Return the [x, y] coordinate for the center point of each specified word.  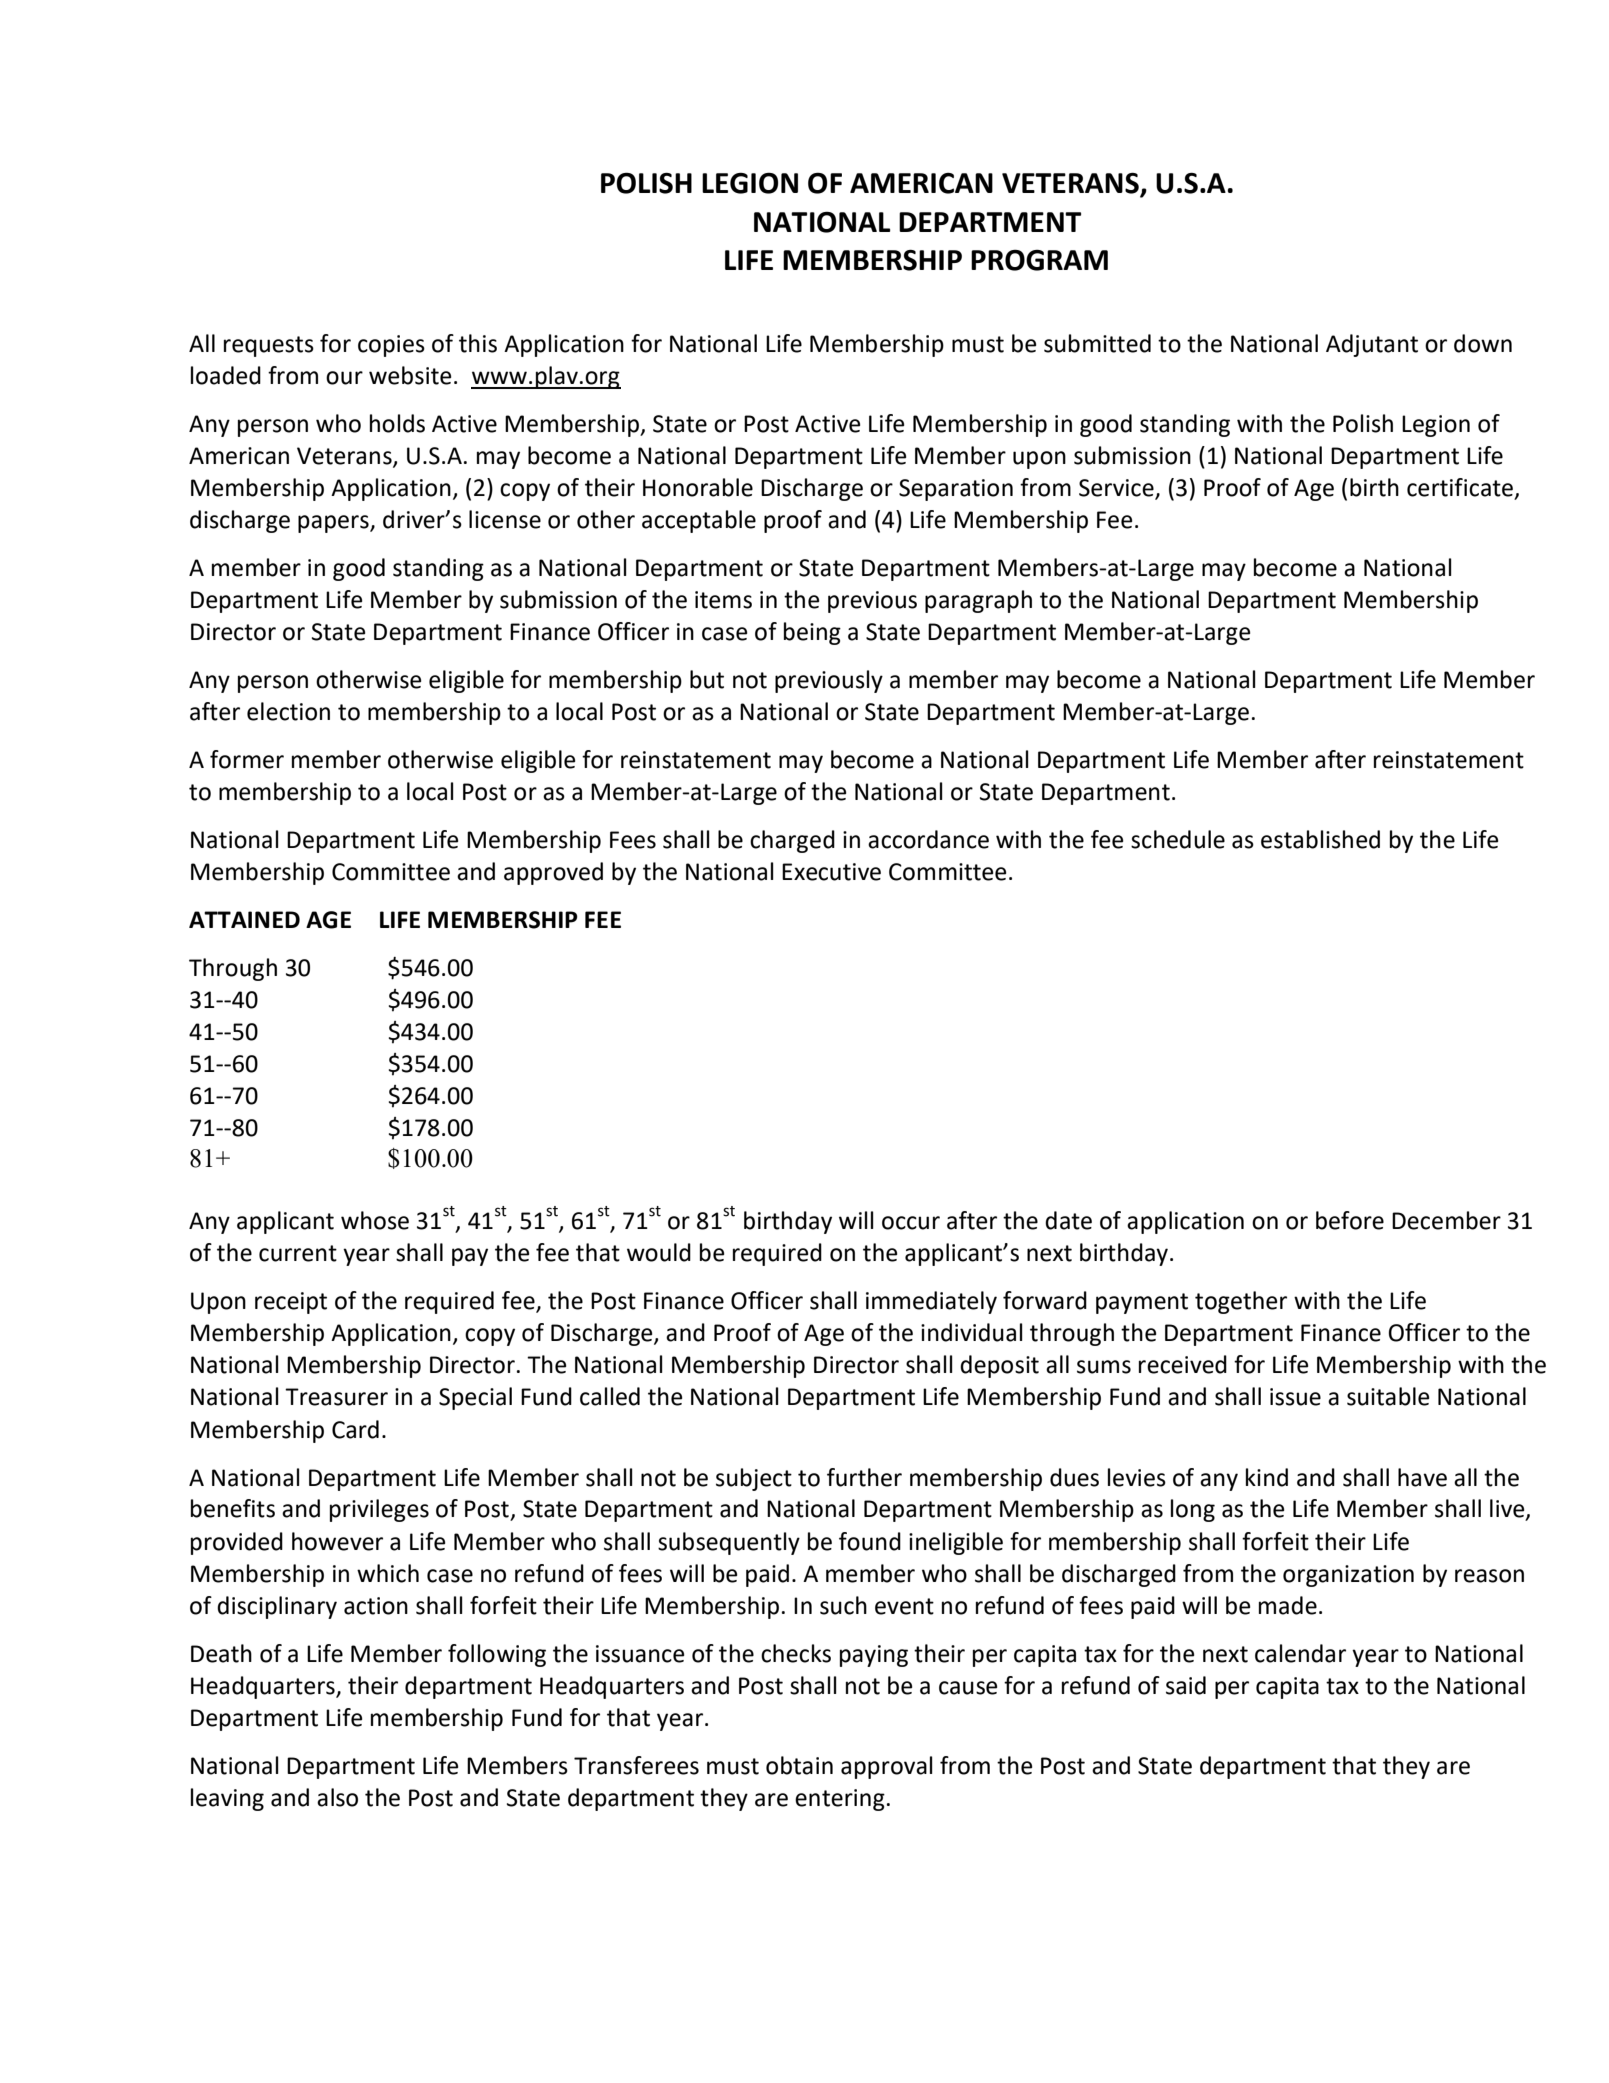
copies [391, 346]
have [1422, 1477]
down [1483, 343]
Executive [831, 872]
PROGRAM [1039, 260]
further [864, 1477]
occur [911, 1223]
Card [355, 1429]
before [1350, 1220]
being [812, 633]
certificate [1461, 488]
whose [375, 1220]
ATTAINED [244, 919]
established [1320, 839]
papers [334, 524]
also [337, 1797]
